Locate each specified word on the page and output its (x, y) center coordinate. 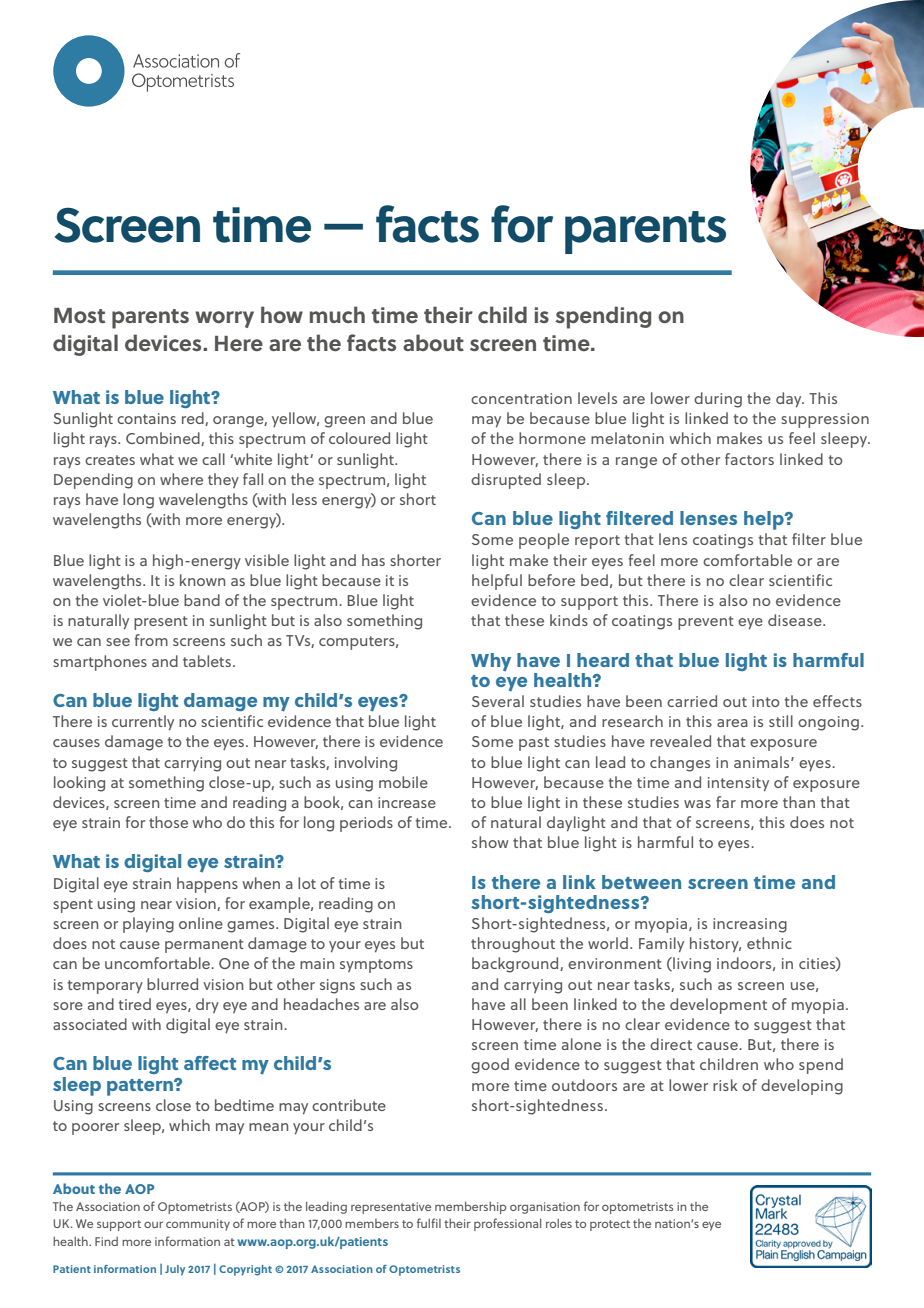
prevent (706, 623)
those (168, 822)
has (373, 560)
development (718, 1006)
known (203, 580)
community (198, 1225)
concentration (521, 398)
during (718, 400)
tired (134, 1004)
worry (224, 319)
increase (407, 802)
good (490, 1066)
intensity (738, 784)
